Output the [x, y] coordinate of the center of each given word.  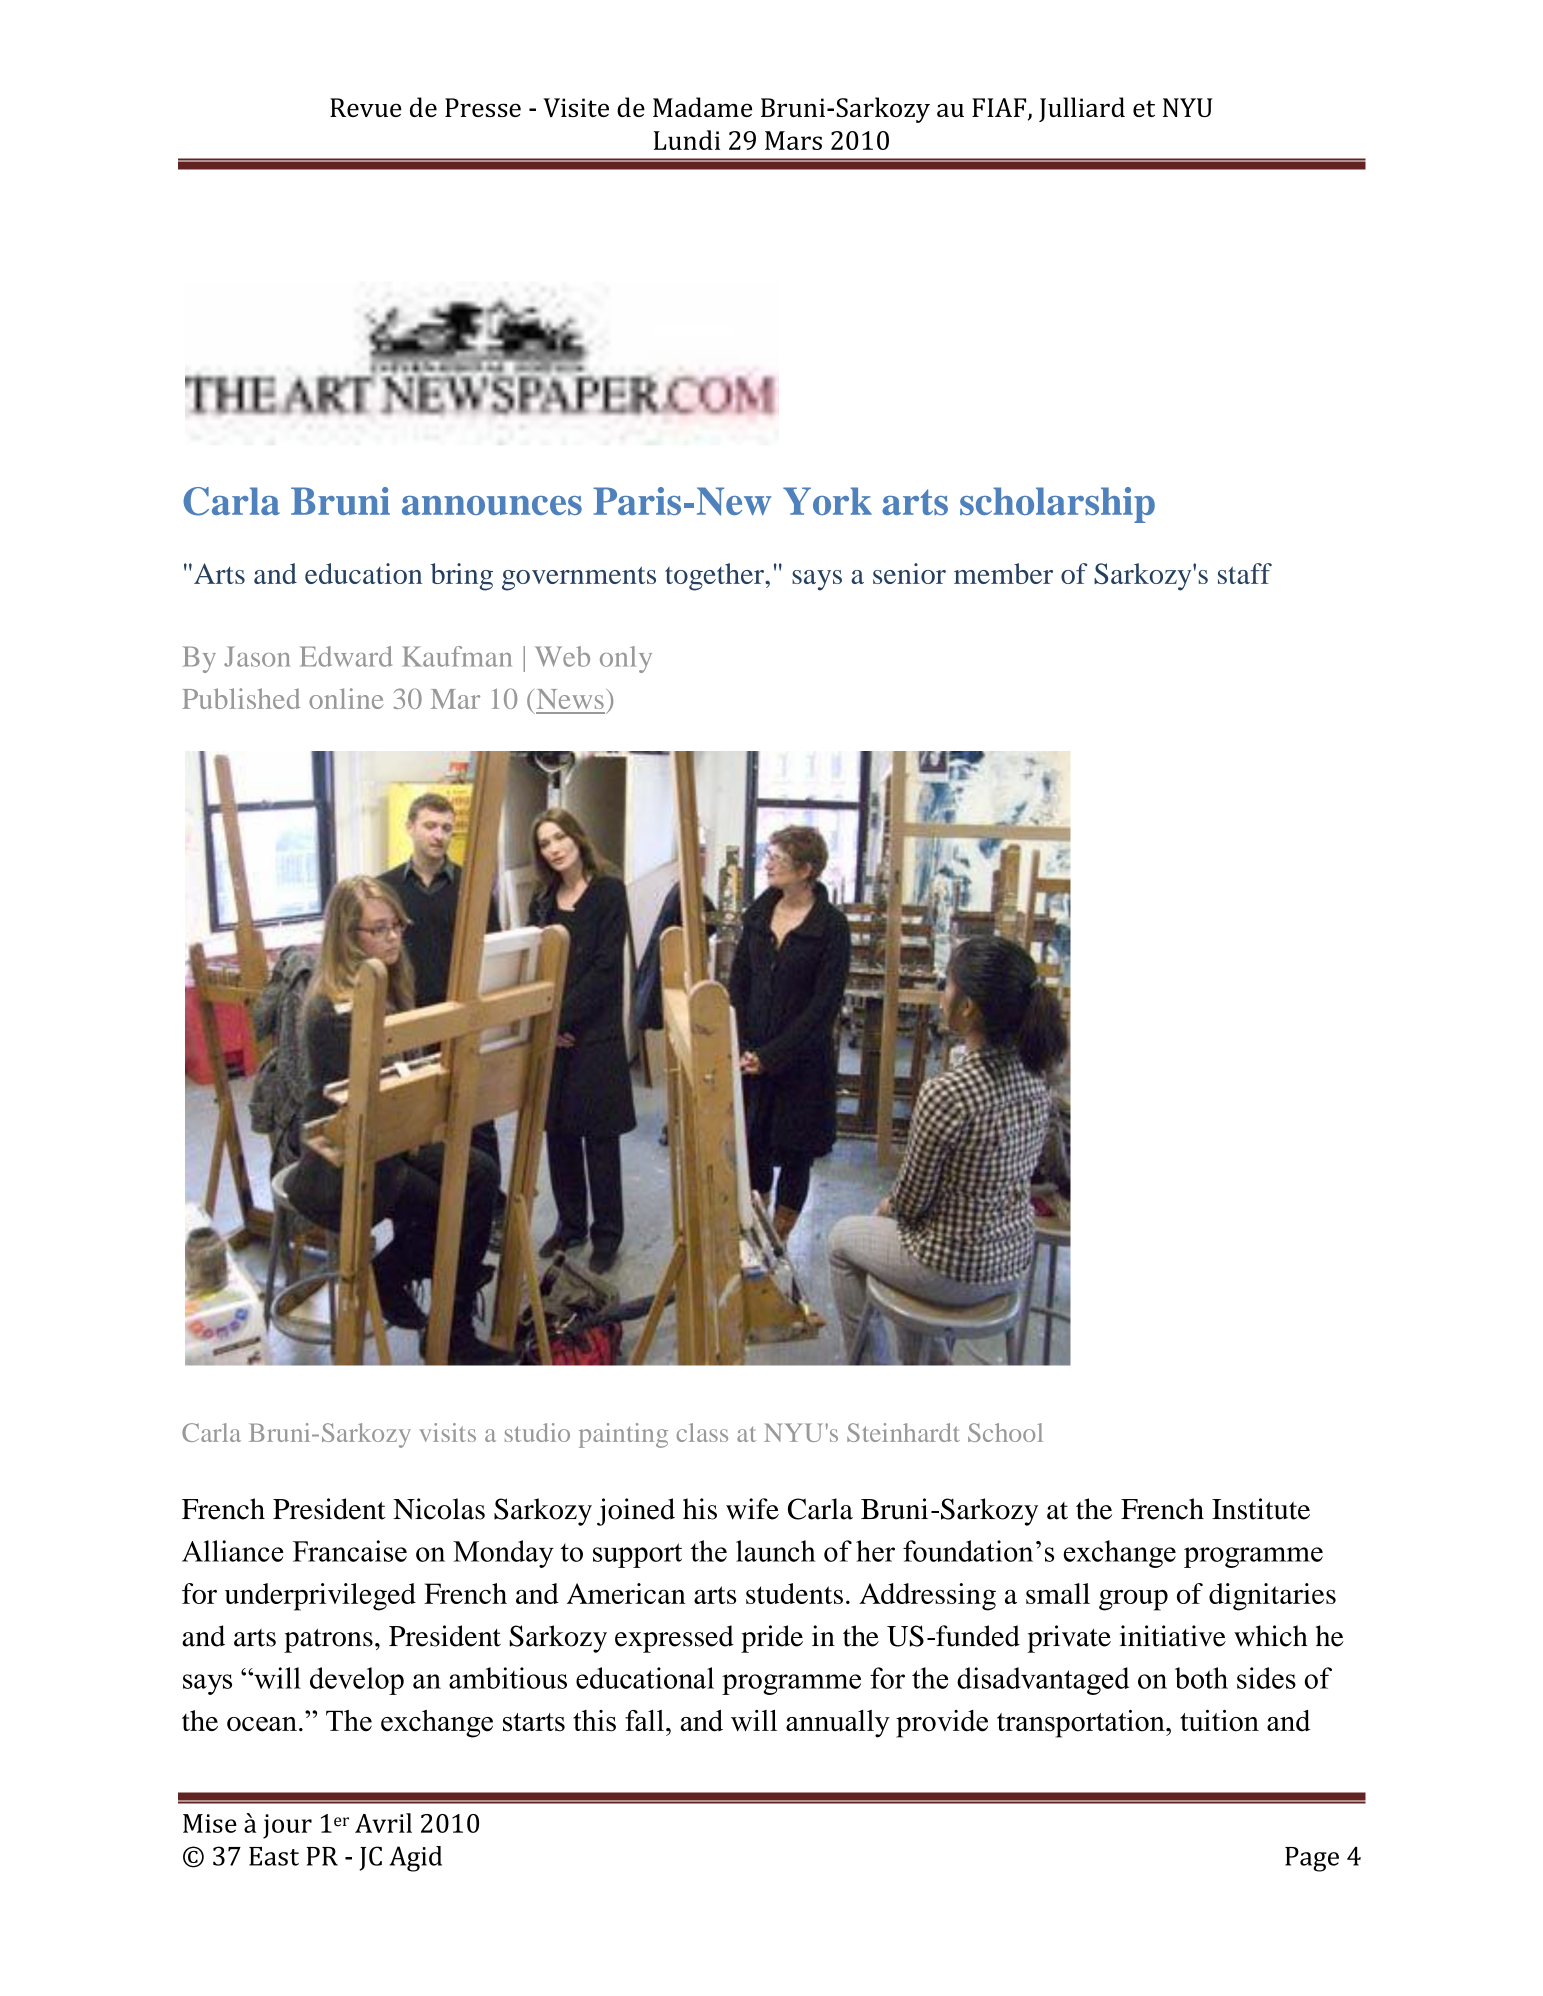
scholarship [1057, 505]
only [626, 659]
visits [447, 1432]
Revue [366, 107]
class [702, 1432]
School [1005, 1432]
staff [1245, 573]
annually [838, 1724]
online [346, 698]
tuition [1219, 1721]
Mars [793, 140]
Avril [383, 1823]
